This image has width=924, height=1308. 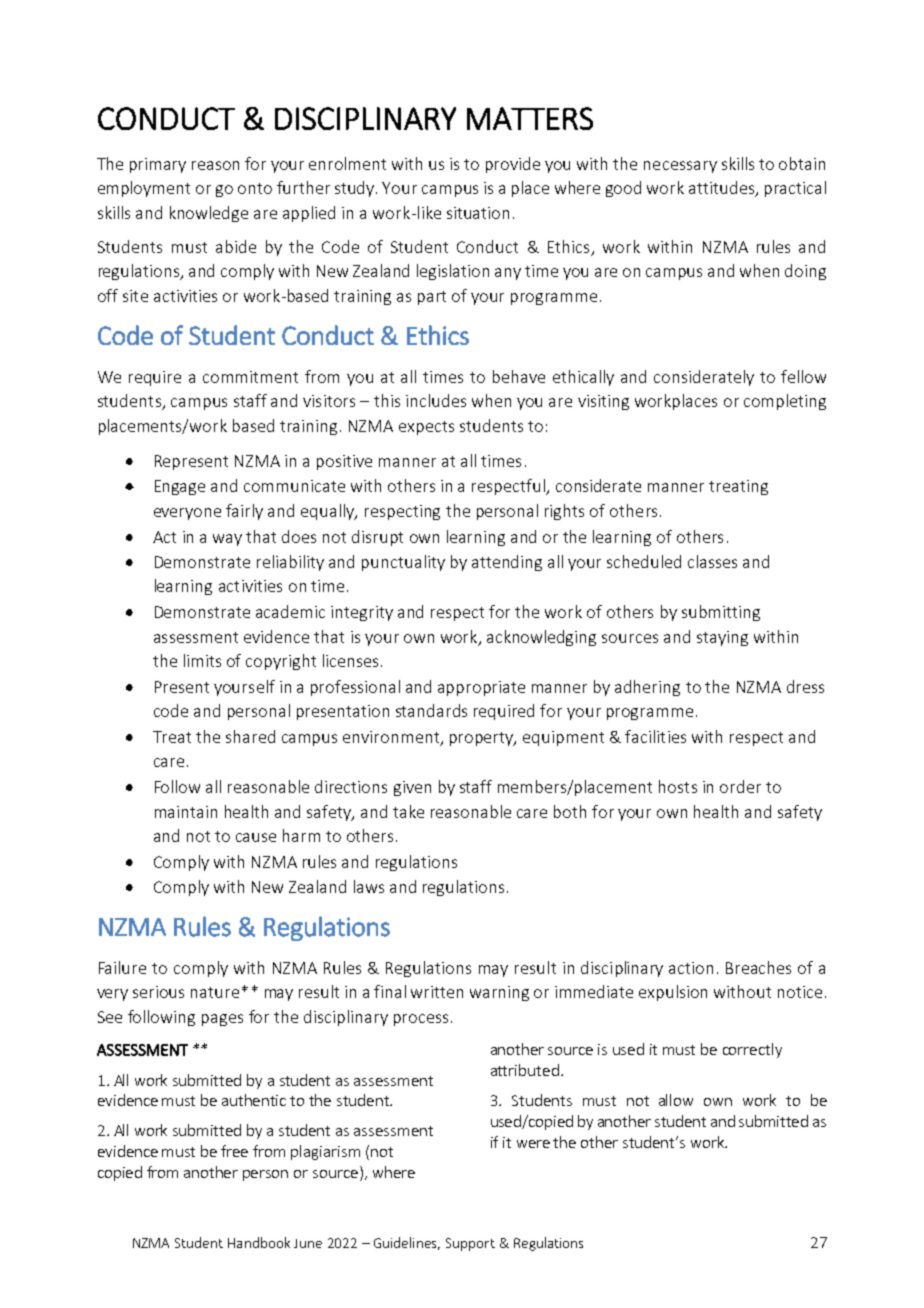 I want to click on written, so click(x=437, y=992).
